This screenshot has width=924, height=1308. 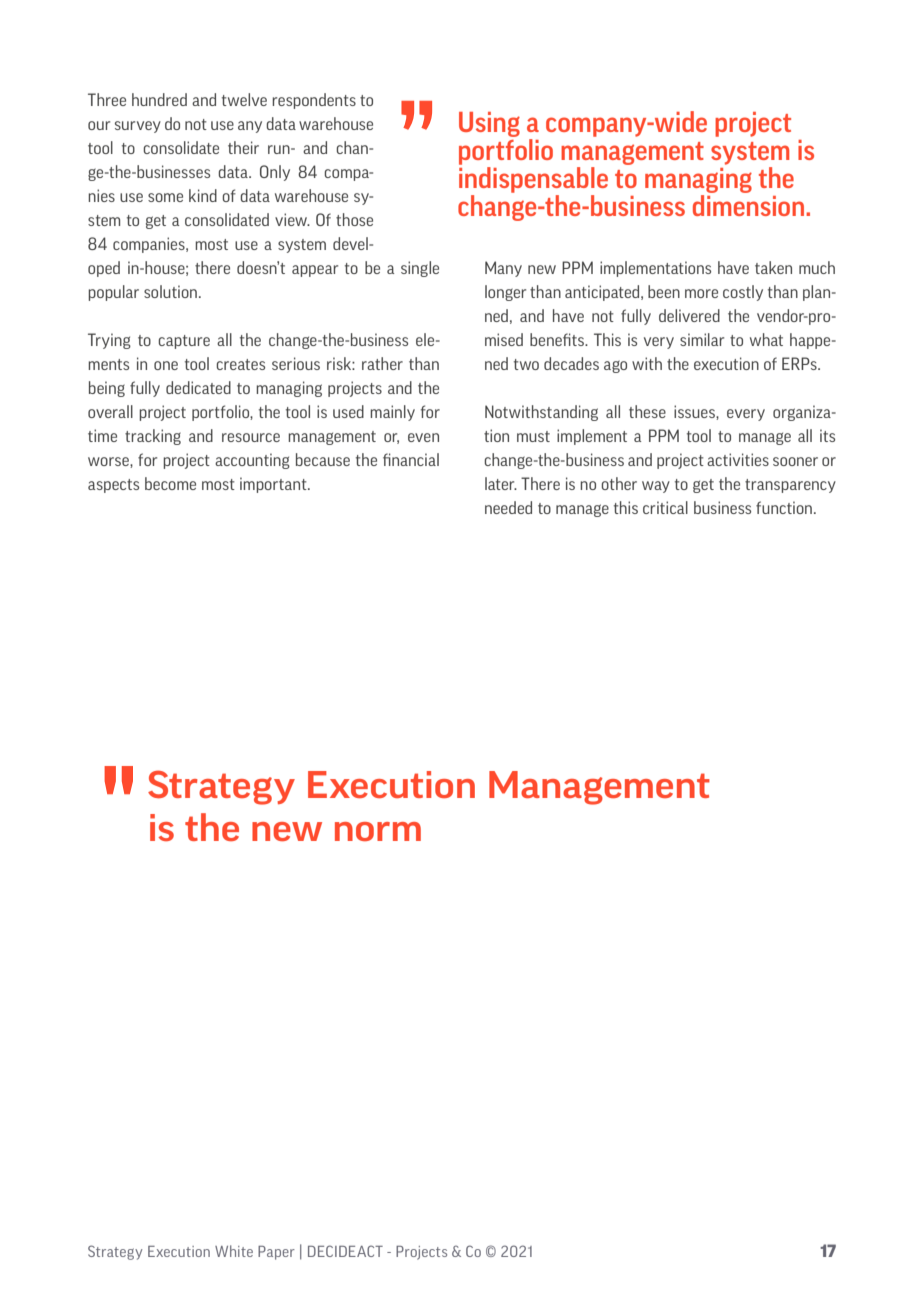 What do you see at coordinates (748, 205) in the screenshot?
I see `dimension` at bounding box center [748, 205].
